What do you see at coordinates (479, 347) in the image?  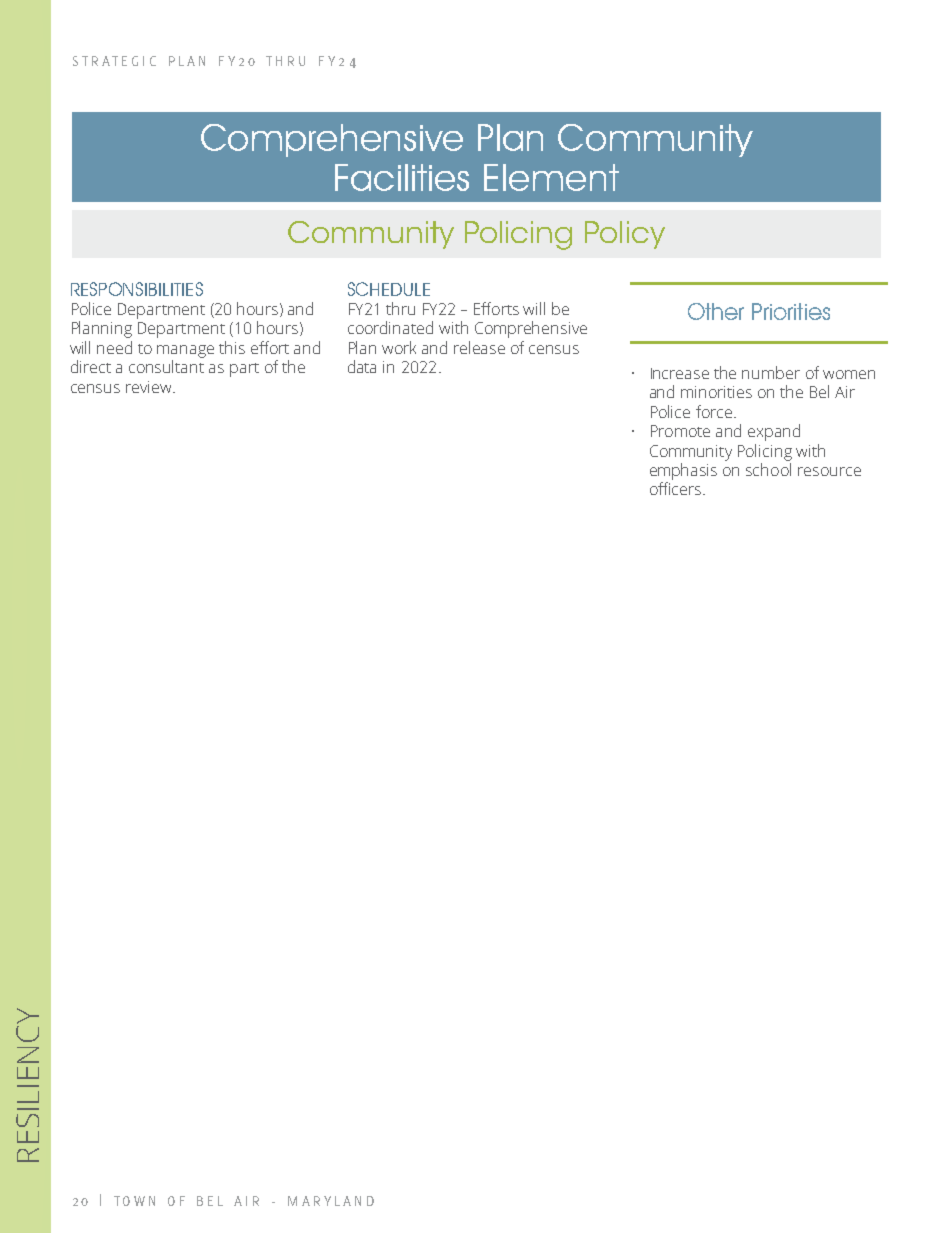 I see `release` at bounding box center [479, 347].
